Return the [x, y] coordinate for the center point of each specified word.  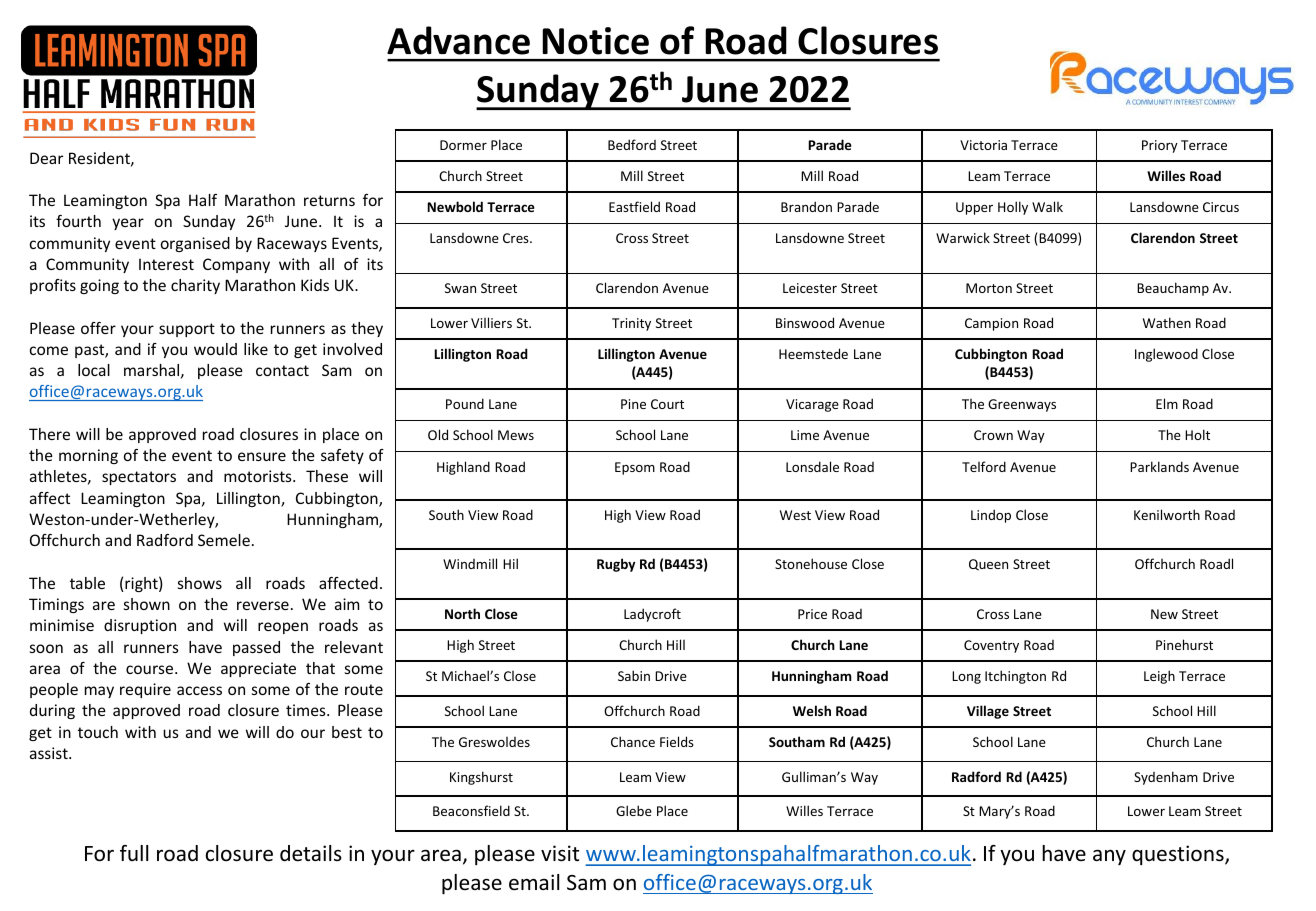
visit [560, 853]
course [151, 669]
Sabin [634, 675]
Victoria [983, 145]
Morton [989, 288]
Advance [458, 40]
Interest [166, 264]
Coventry [991, 646]
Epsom [635, 468]
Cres [517, 238]
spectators [139, 478]
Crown [993, 435]
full [134, 853]
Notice [595, 41]
